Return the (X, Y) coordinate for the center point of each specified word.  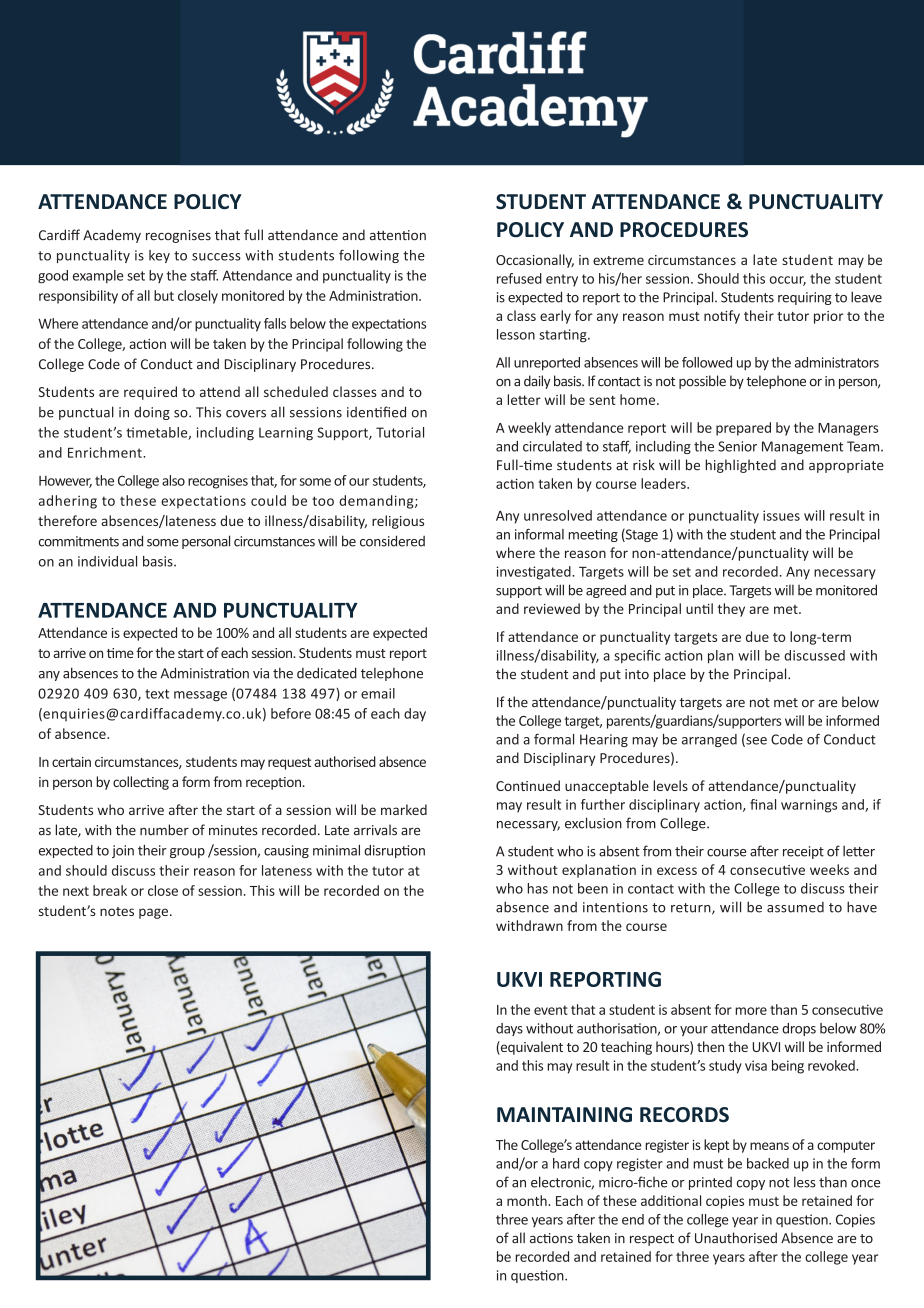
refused (519, 278)
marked (404, 809)
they (731, 610)
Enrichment (106, 452)
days (509, 1029)
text (157, 694)
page (153, 913)
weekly (529, 429)
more (751, 1011)
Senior (737, 446)
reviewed (552, 608)
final (763, 804)
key (159, 256)
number (164, 830)
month (528, 1200)
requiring (805, 298)
